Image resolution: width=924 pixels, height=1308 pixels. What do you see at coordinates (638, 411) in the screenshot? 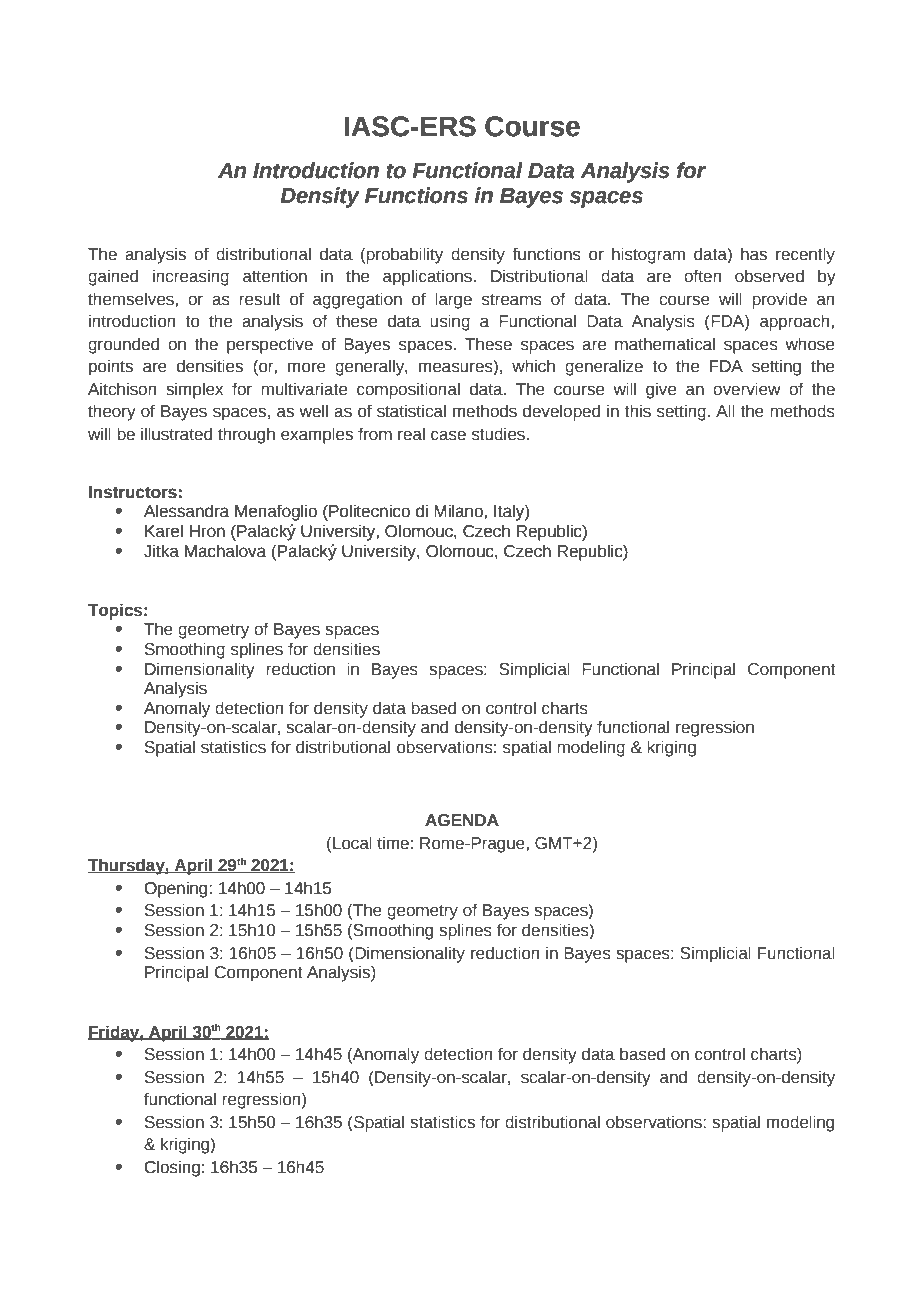
I see `this` at bounding box center [638, 411].
